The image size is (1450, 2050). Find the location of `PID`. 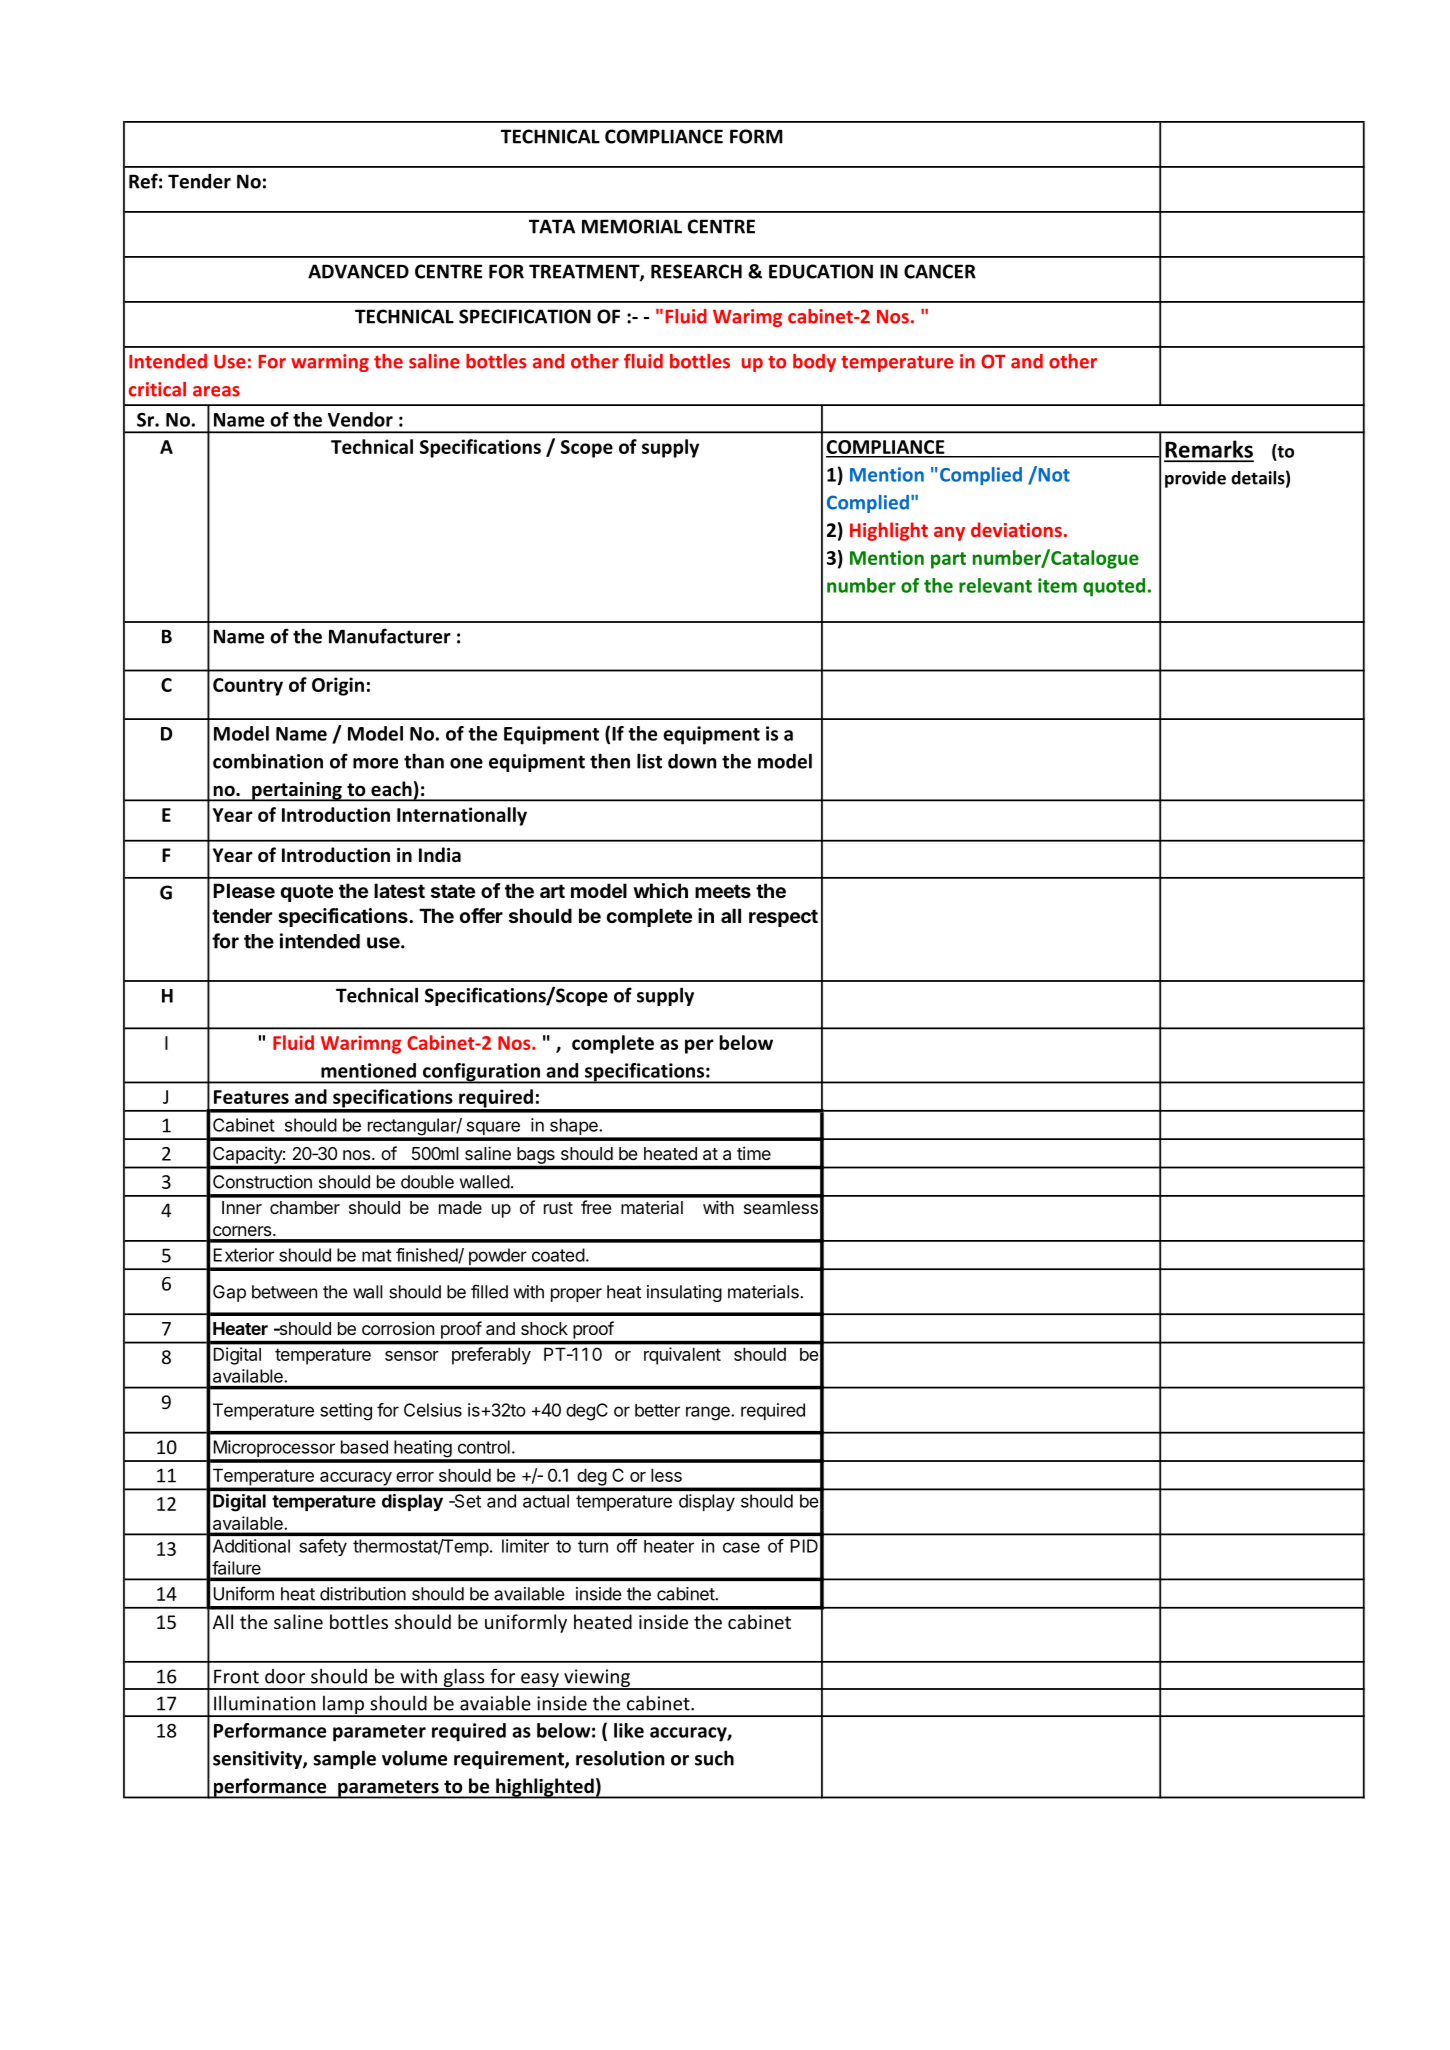

PID is located at coordinates (804, 1546).
